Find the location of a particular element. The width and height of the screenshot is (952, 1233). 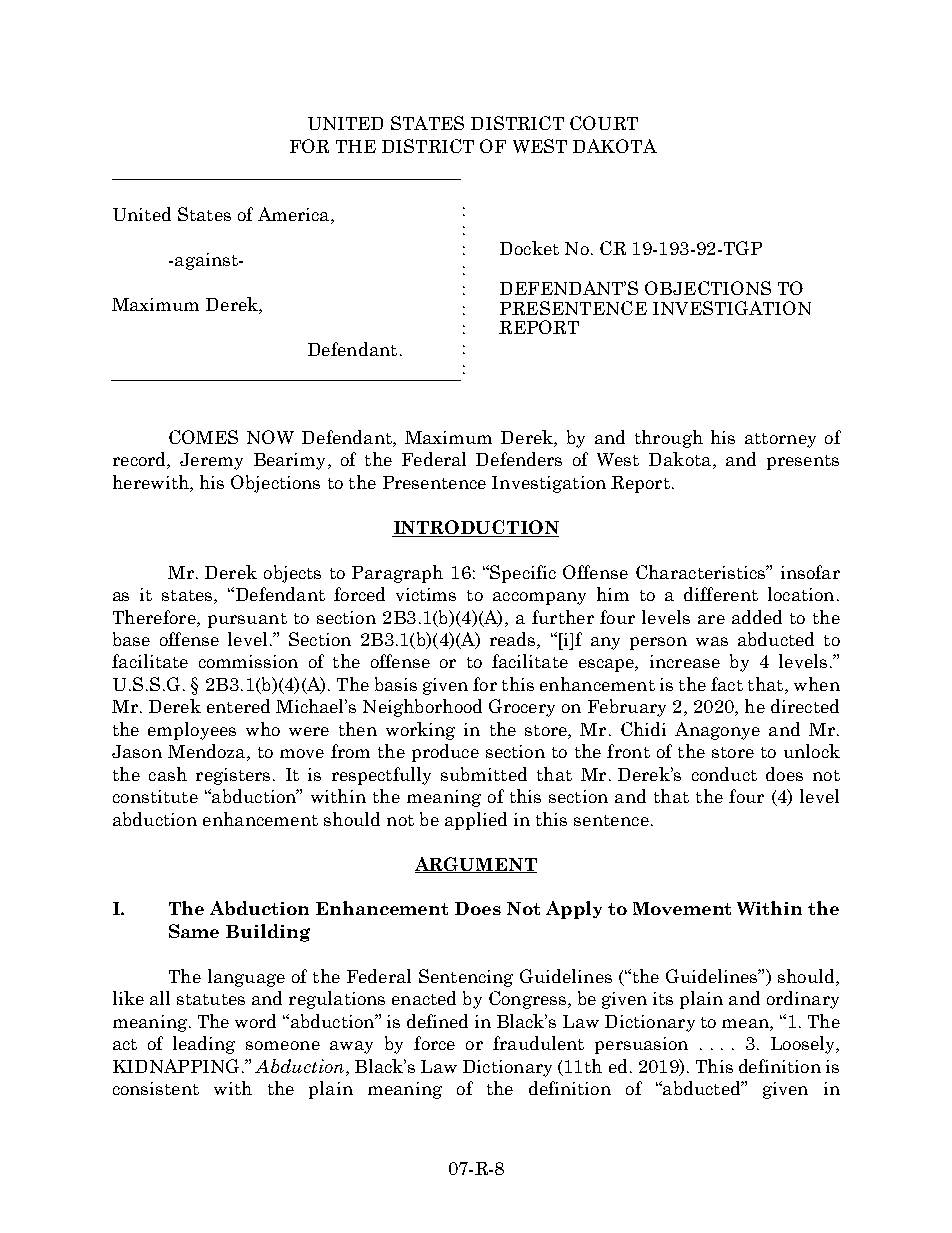

Mendoza is located at coordinates (208, 752).
